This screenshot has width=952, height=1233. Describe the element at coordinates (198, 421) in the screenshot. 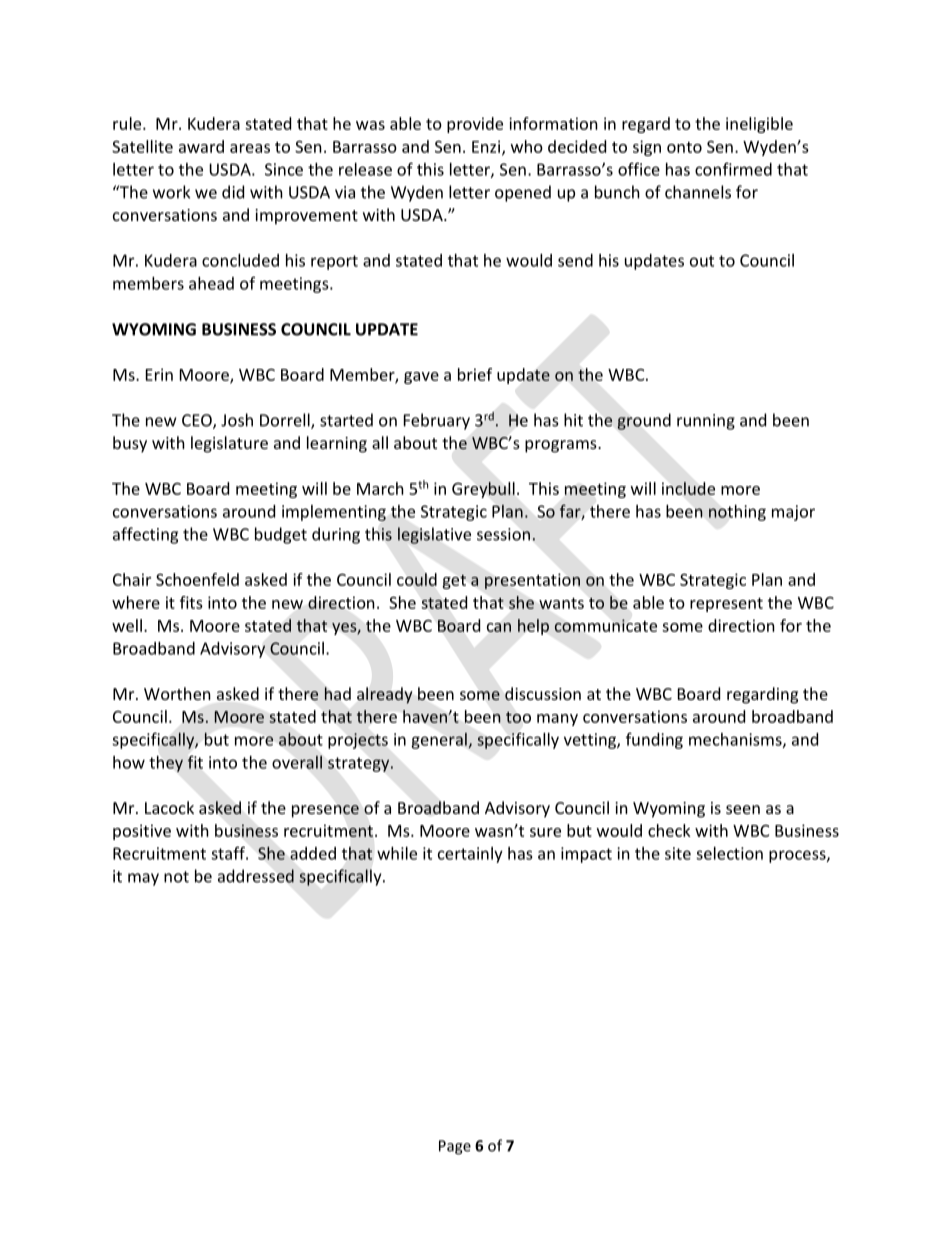

I see `CEO` at that location.
